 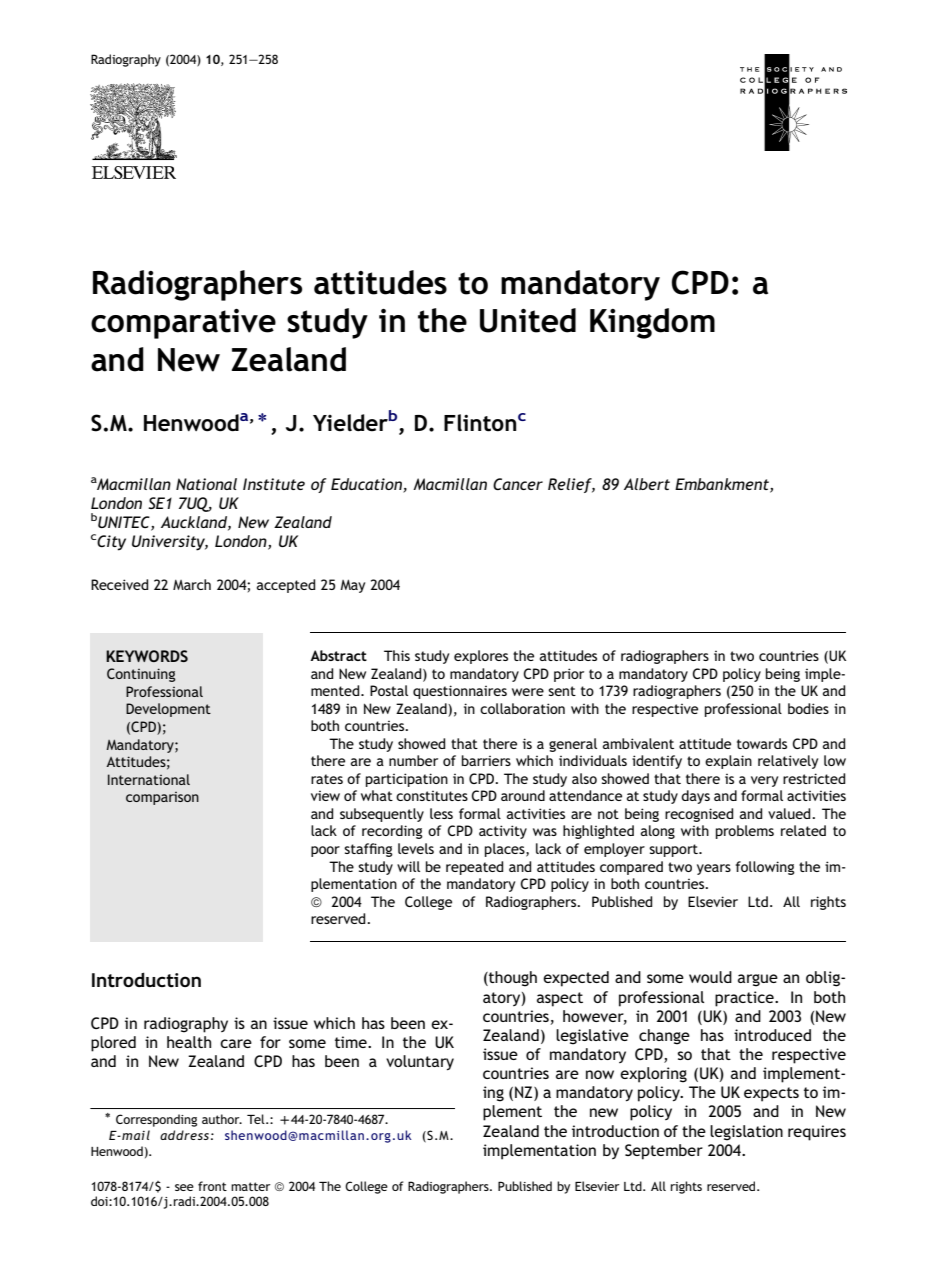 What do you see at coordinates (746, 1133) in the screenshot?
I see `legislation` at bounding box center [746, 1133].
